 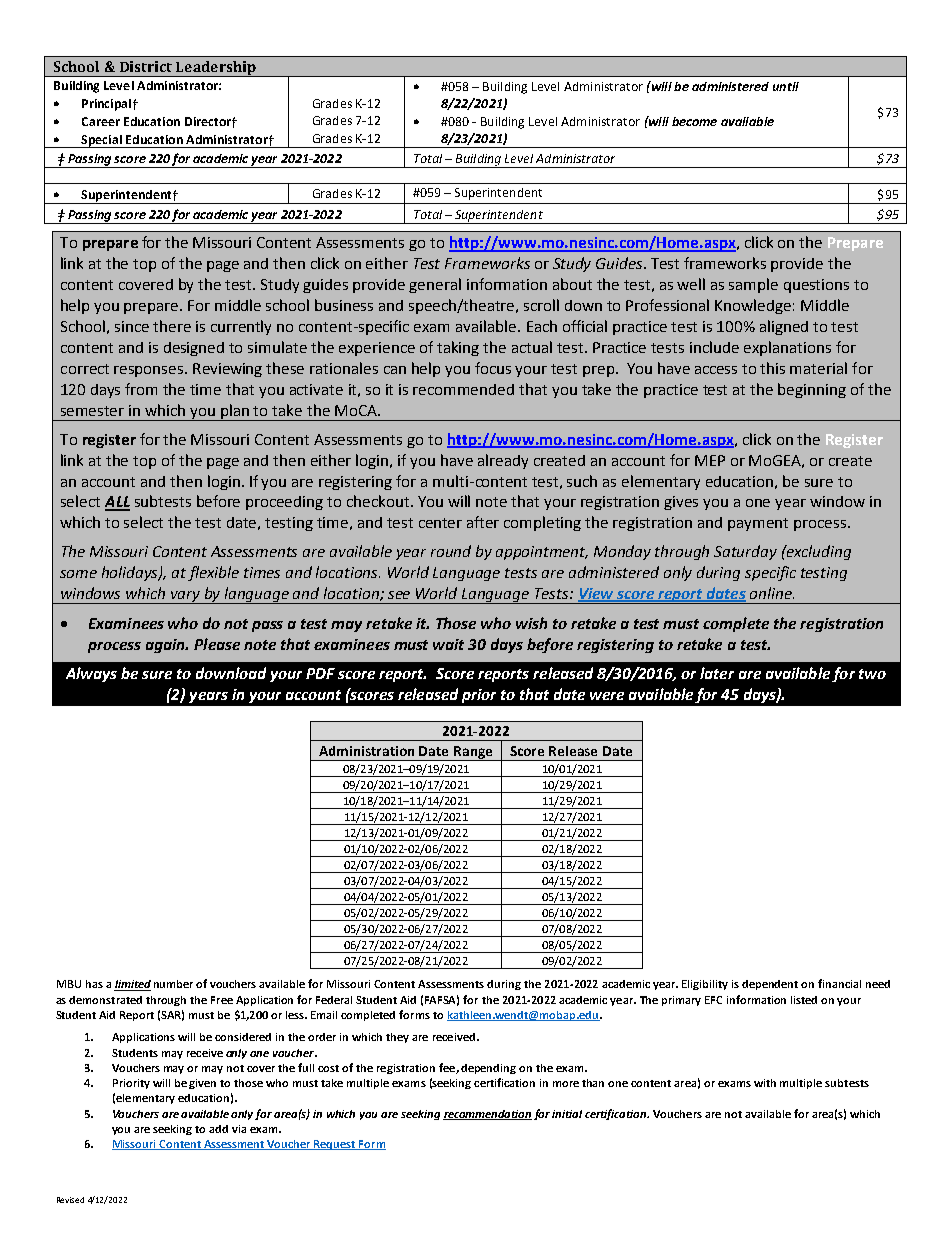 I want to click on Federal, so click(x=334, y=1000).
